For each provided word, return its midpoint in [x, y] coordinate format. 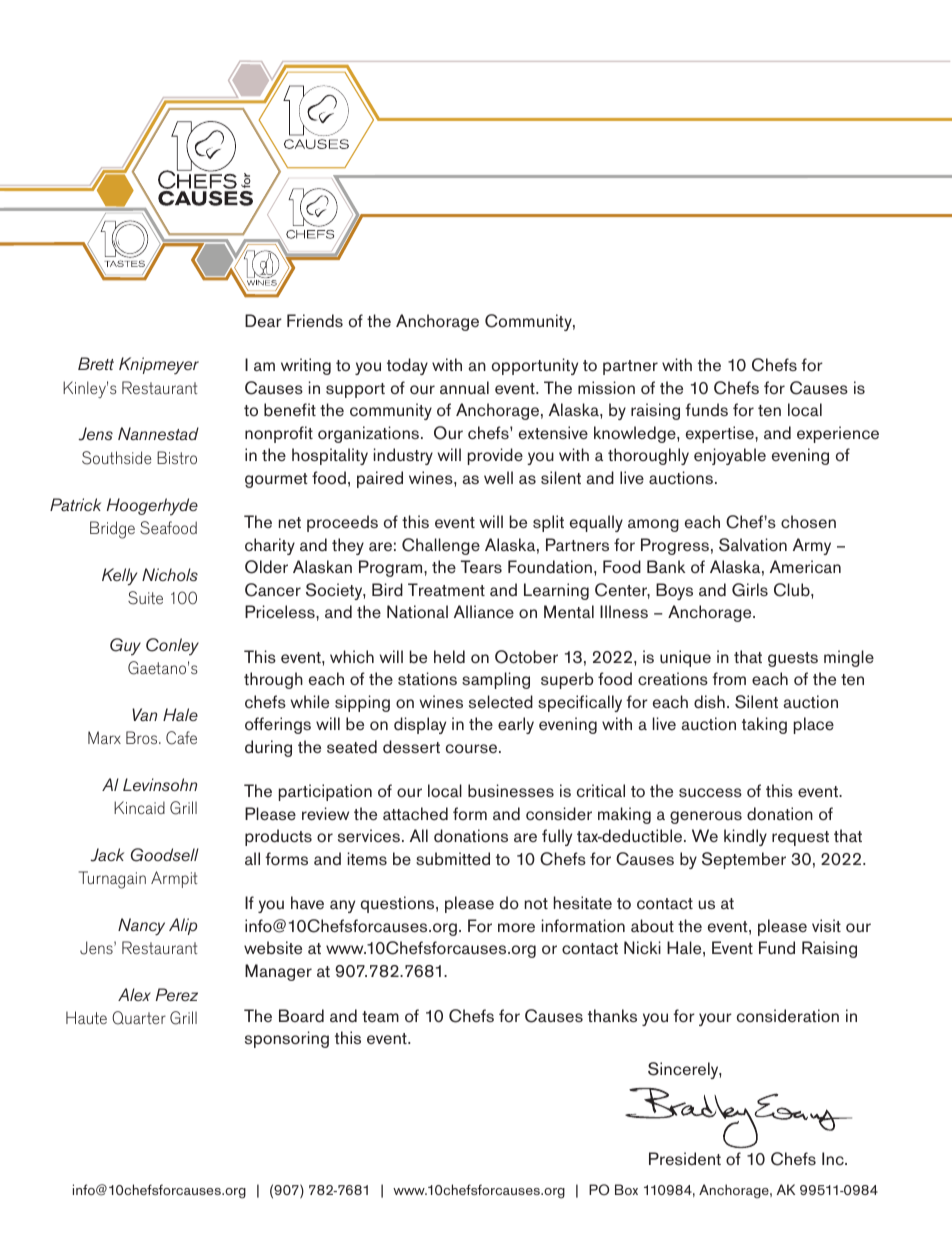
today [407, 366]
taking [764, 725]
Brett [96, 363]
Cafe [181, 738]
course [473, 749]
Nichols [170, 574]
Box [626, 1189]
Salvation [753, 545]
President [685, 1159]
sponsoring [287, 1039]
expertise [721, 434]
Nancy [141, 927]
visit [826, 925]
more [516, 928]
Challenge [441, 546]
